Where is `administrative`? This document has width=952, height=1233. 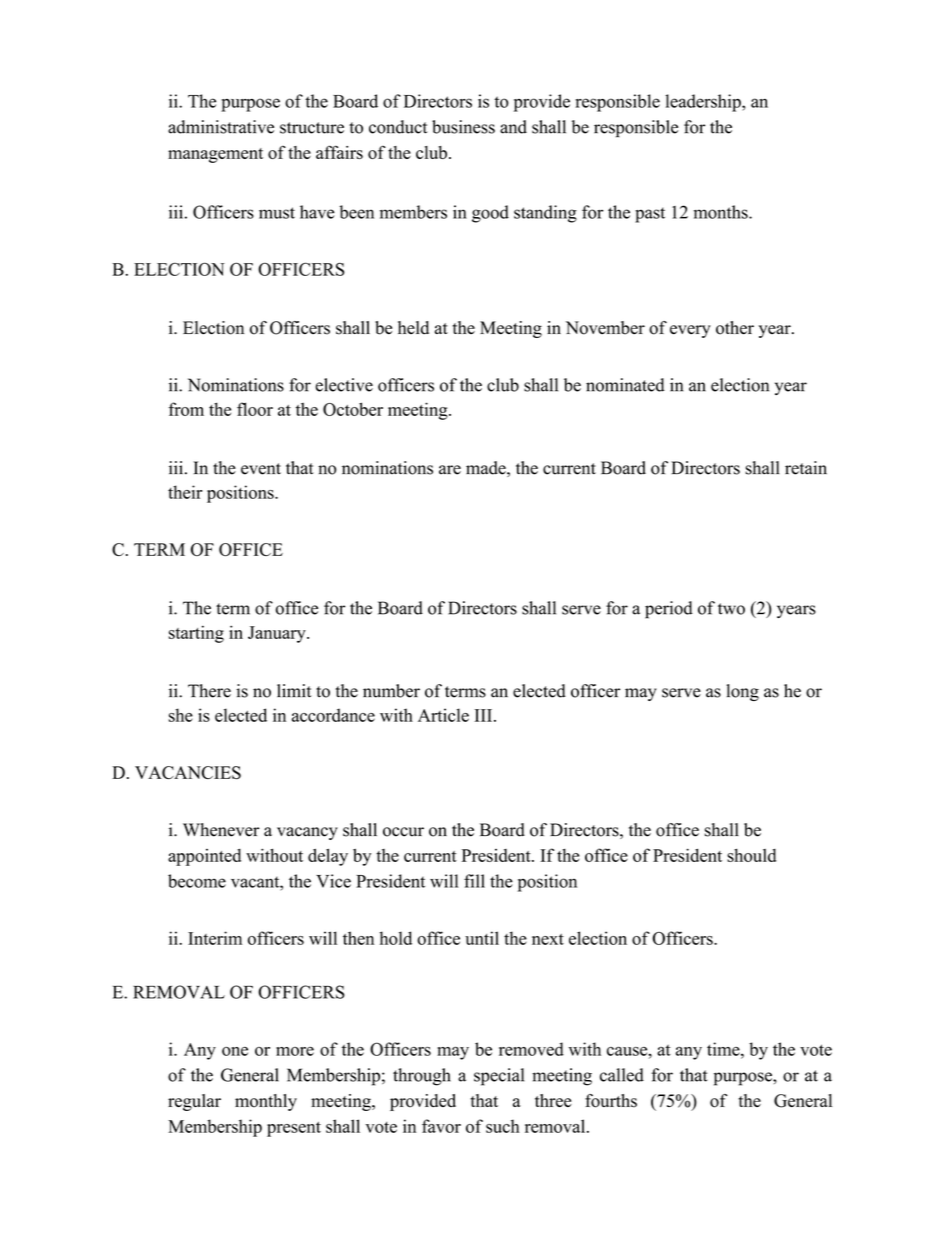 administrative is located at coordinates (221, 127).
